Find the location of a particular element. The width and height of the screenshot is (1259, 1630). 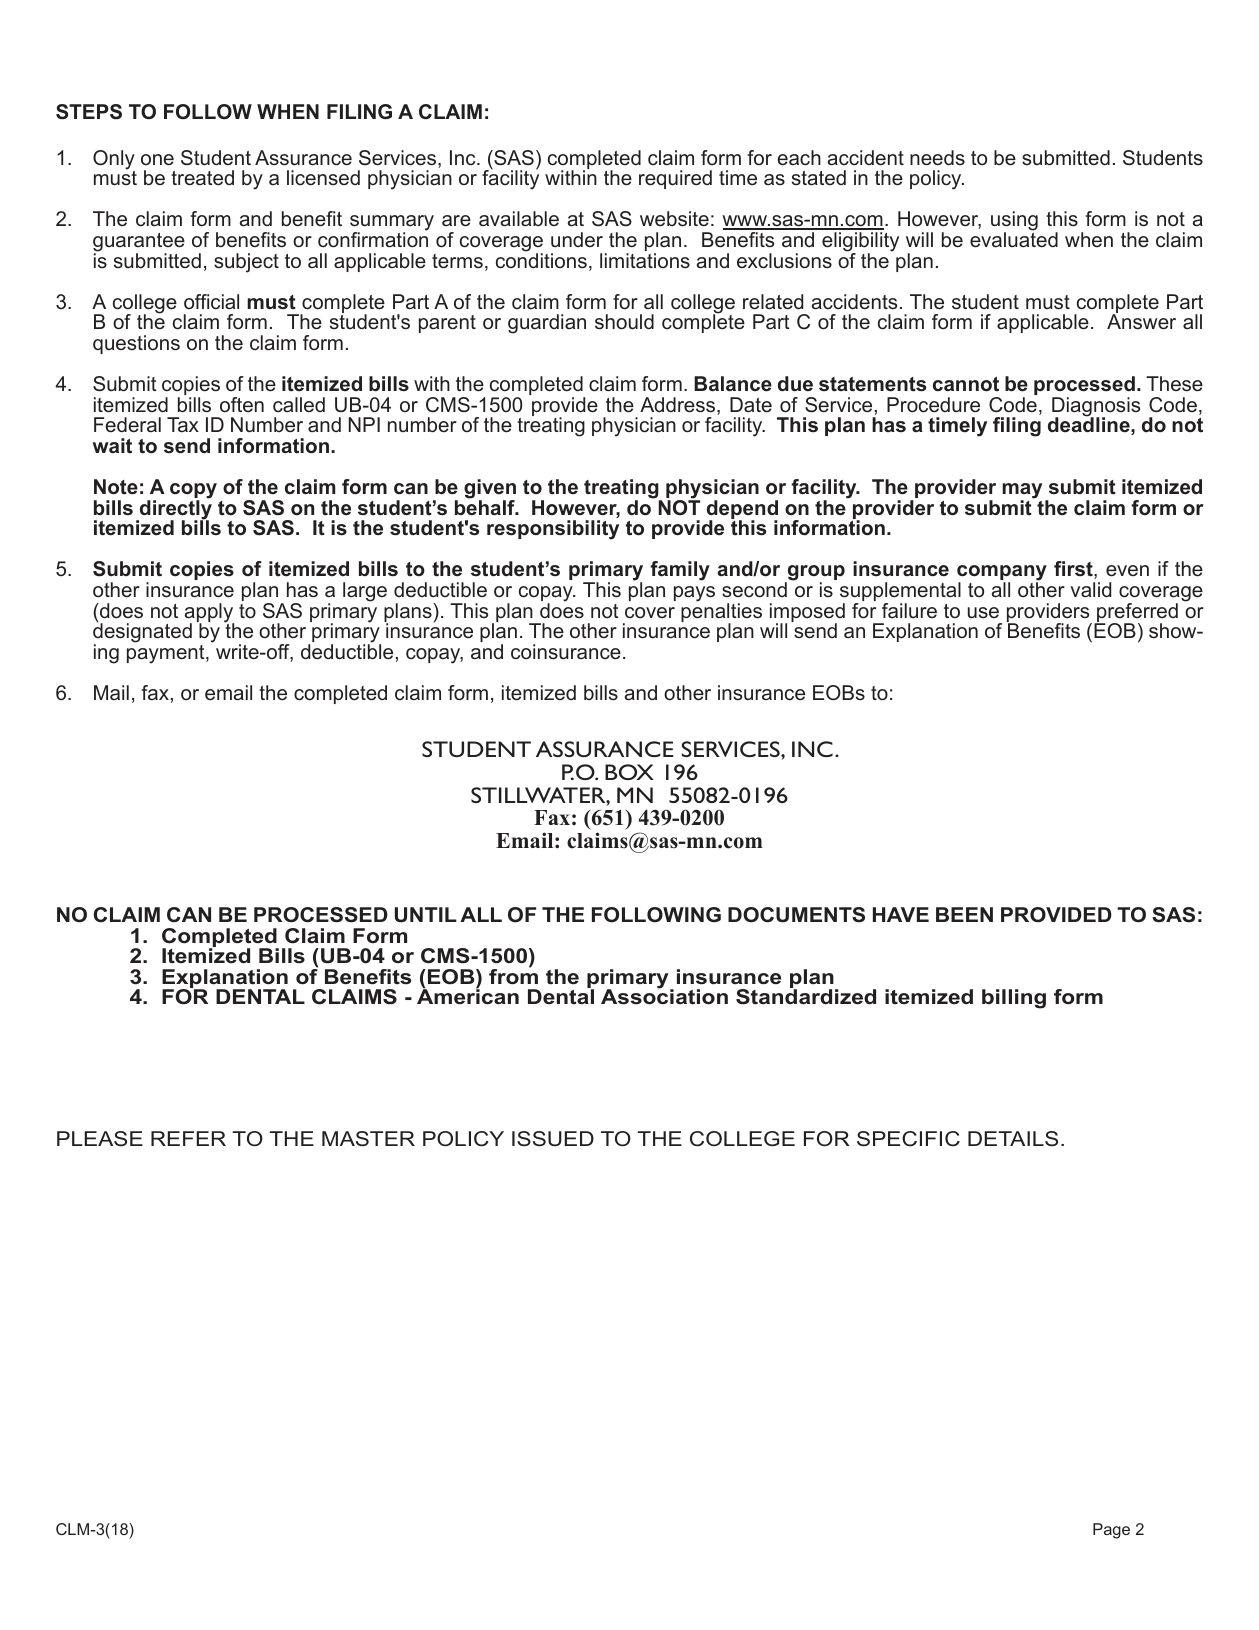

treated is located at coordinates (202, 178).
